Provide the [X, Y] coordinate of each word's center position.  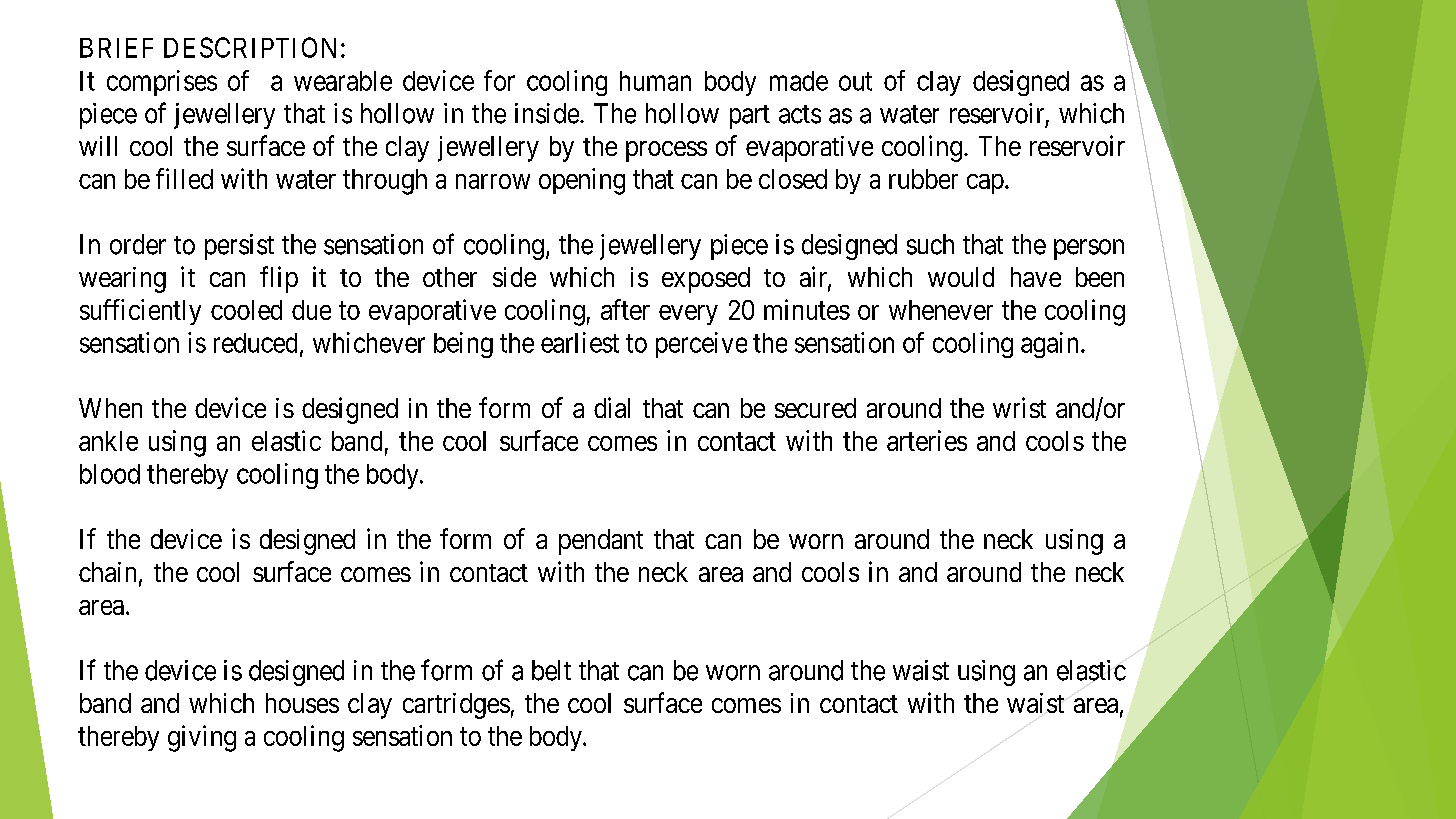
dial [612, 407]
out [855, 81]
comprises [162, 83]
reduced [255, 343]
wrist [1019, 407]
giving [202, 738]
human [655, 81]
